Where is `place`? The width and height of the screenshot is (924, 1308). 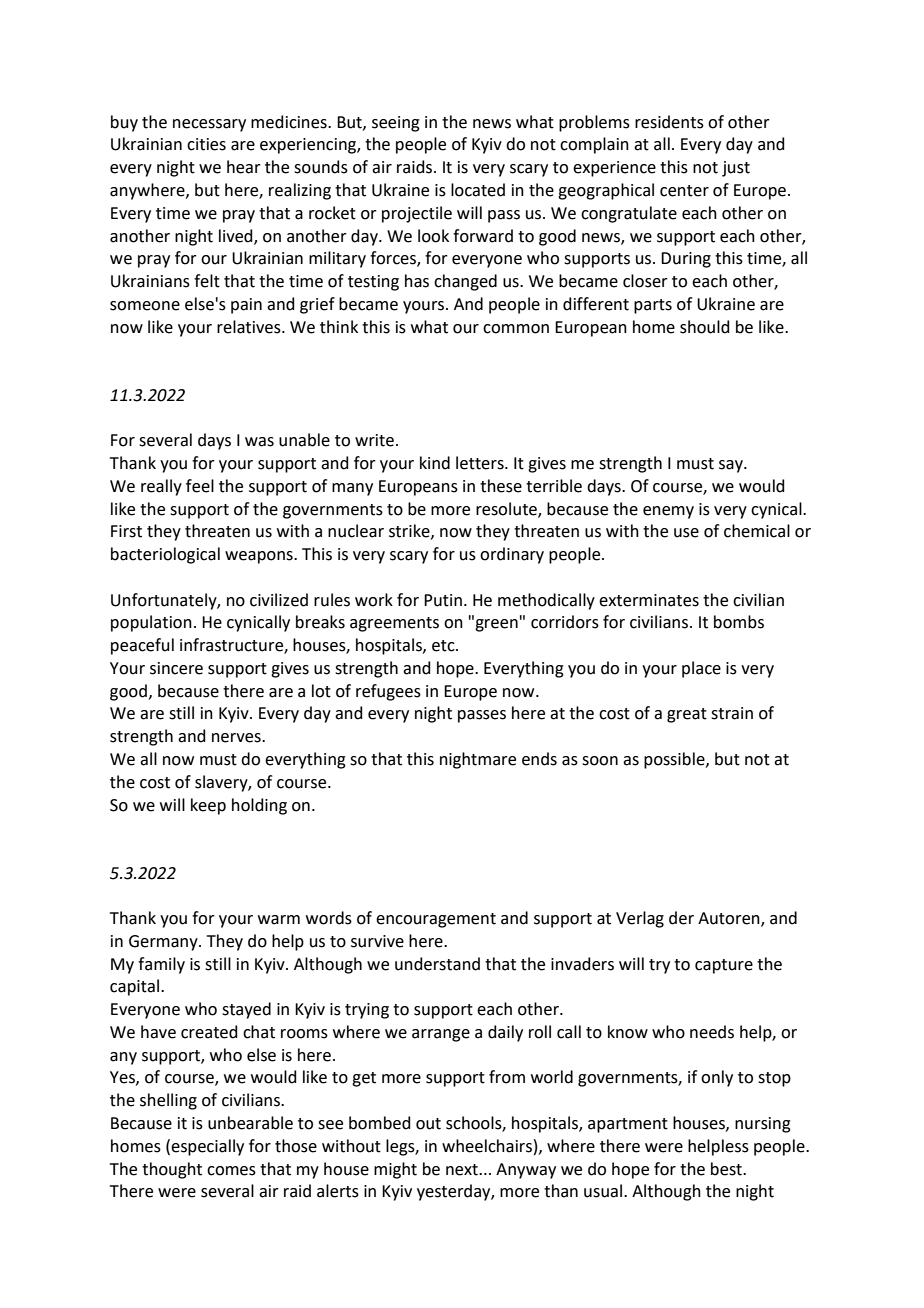
place is located at coordinates (701, 669).
